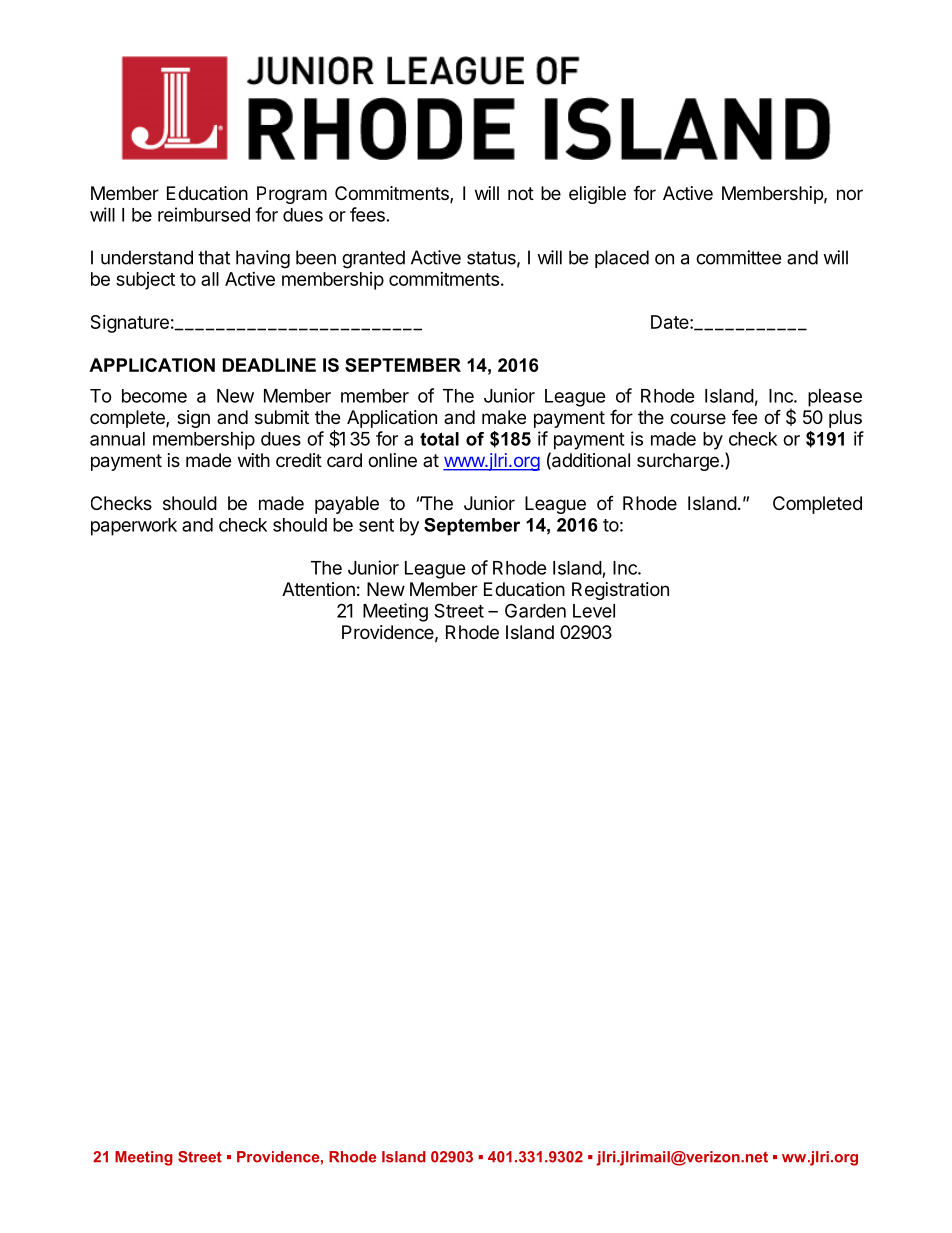 The image size is (952, 1233). What do you see at coordinates (620, 591) in the screenshot?
I see `Registration` at bounding box center [620, 591].
